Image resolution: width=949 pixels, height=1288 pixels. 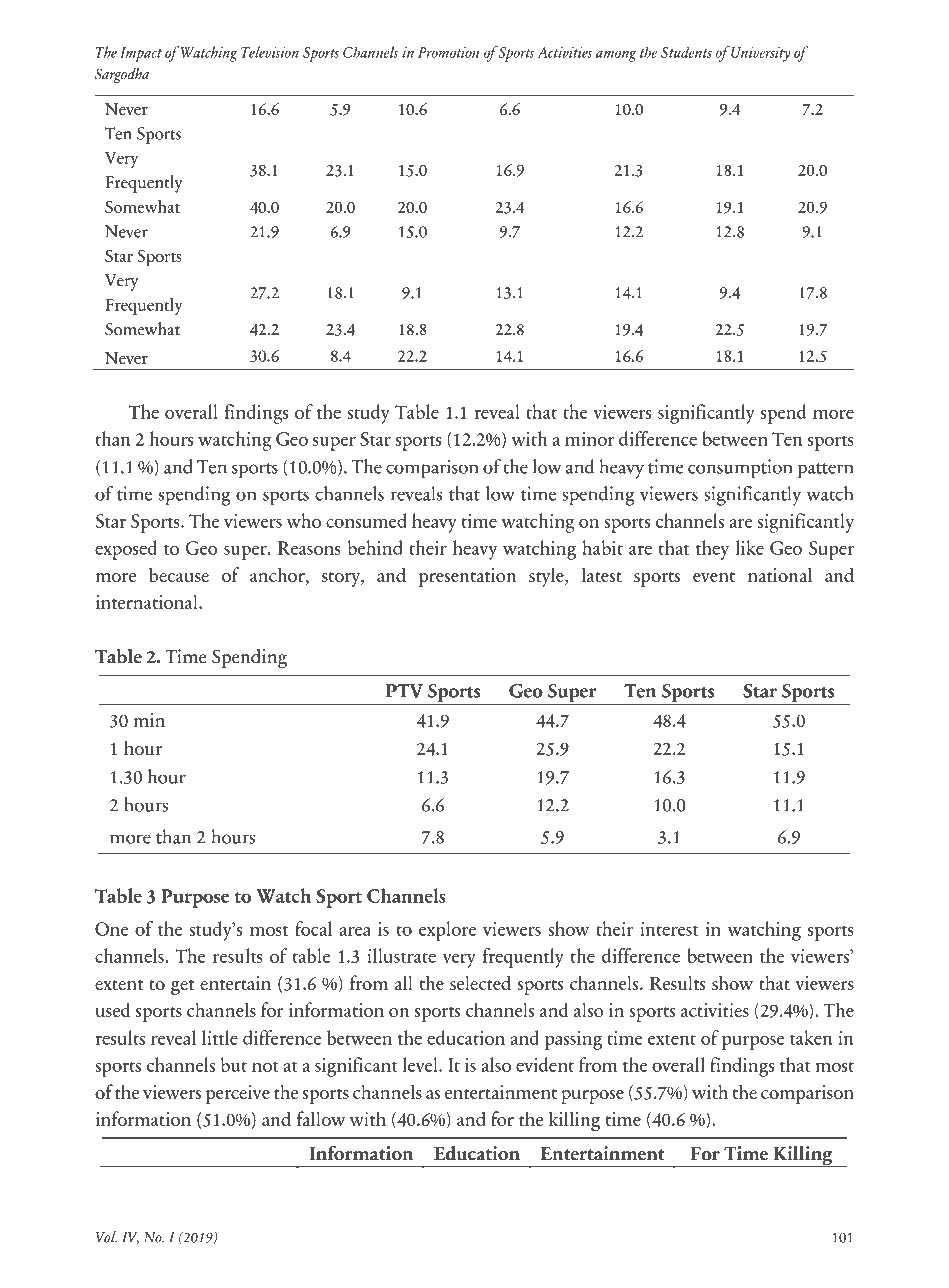 What do you see at coordinates (761, 54) in the image?
I see `University` at bounding box center [761, 54].
